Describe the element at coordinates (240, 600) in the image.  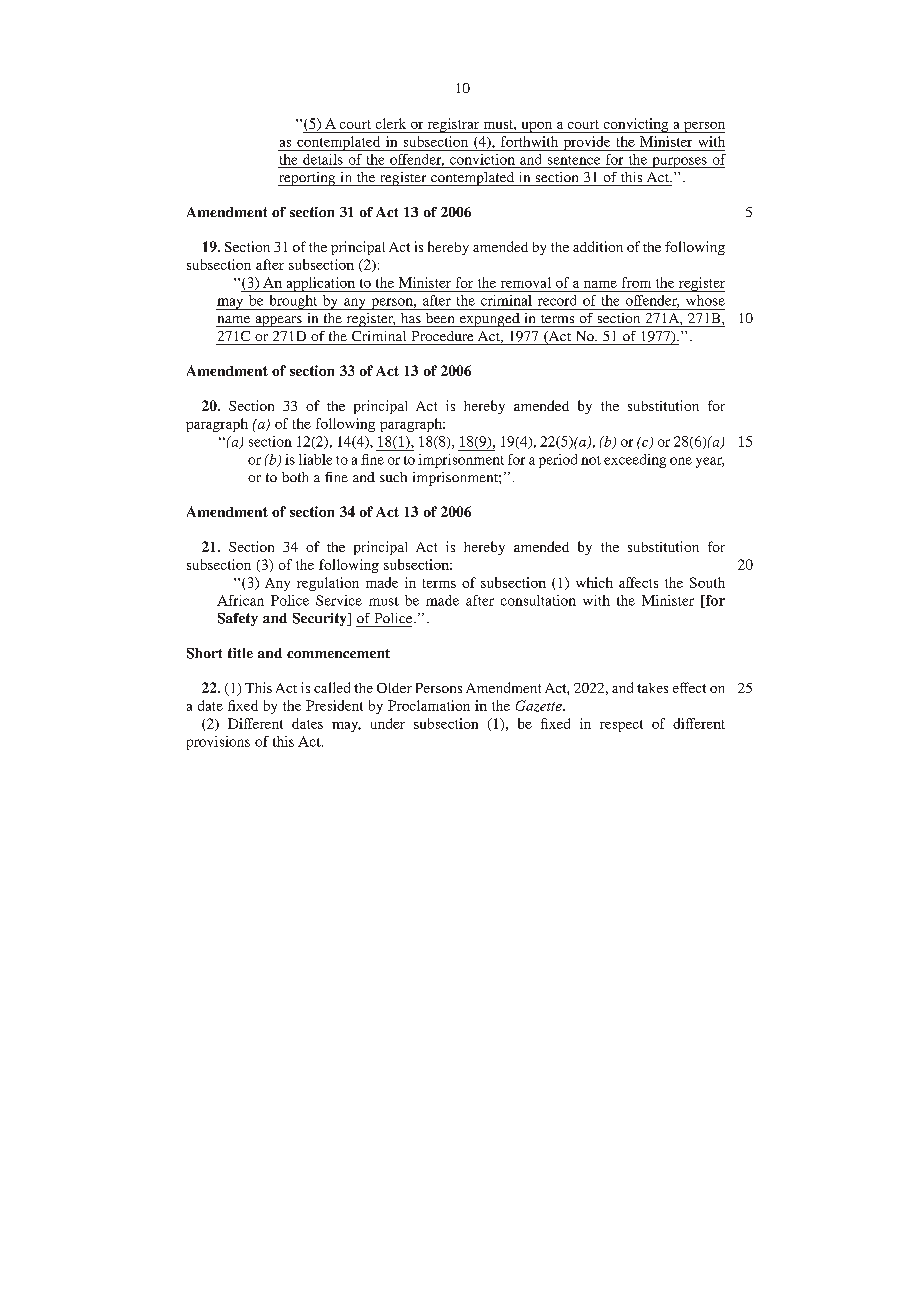
I see `African` at that location.
